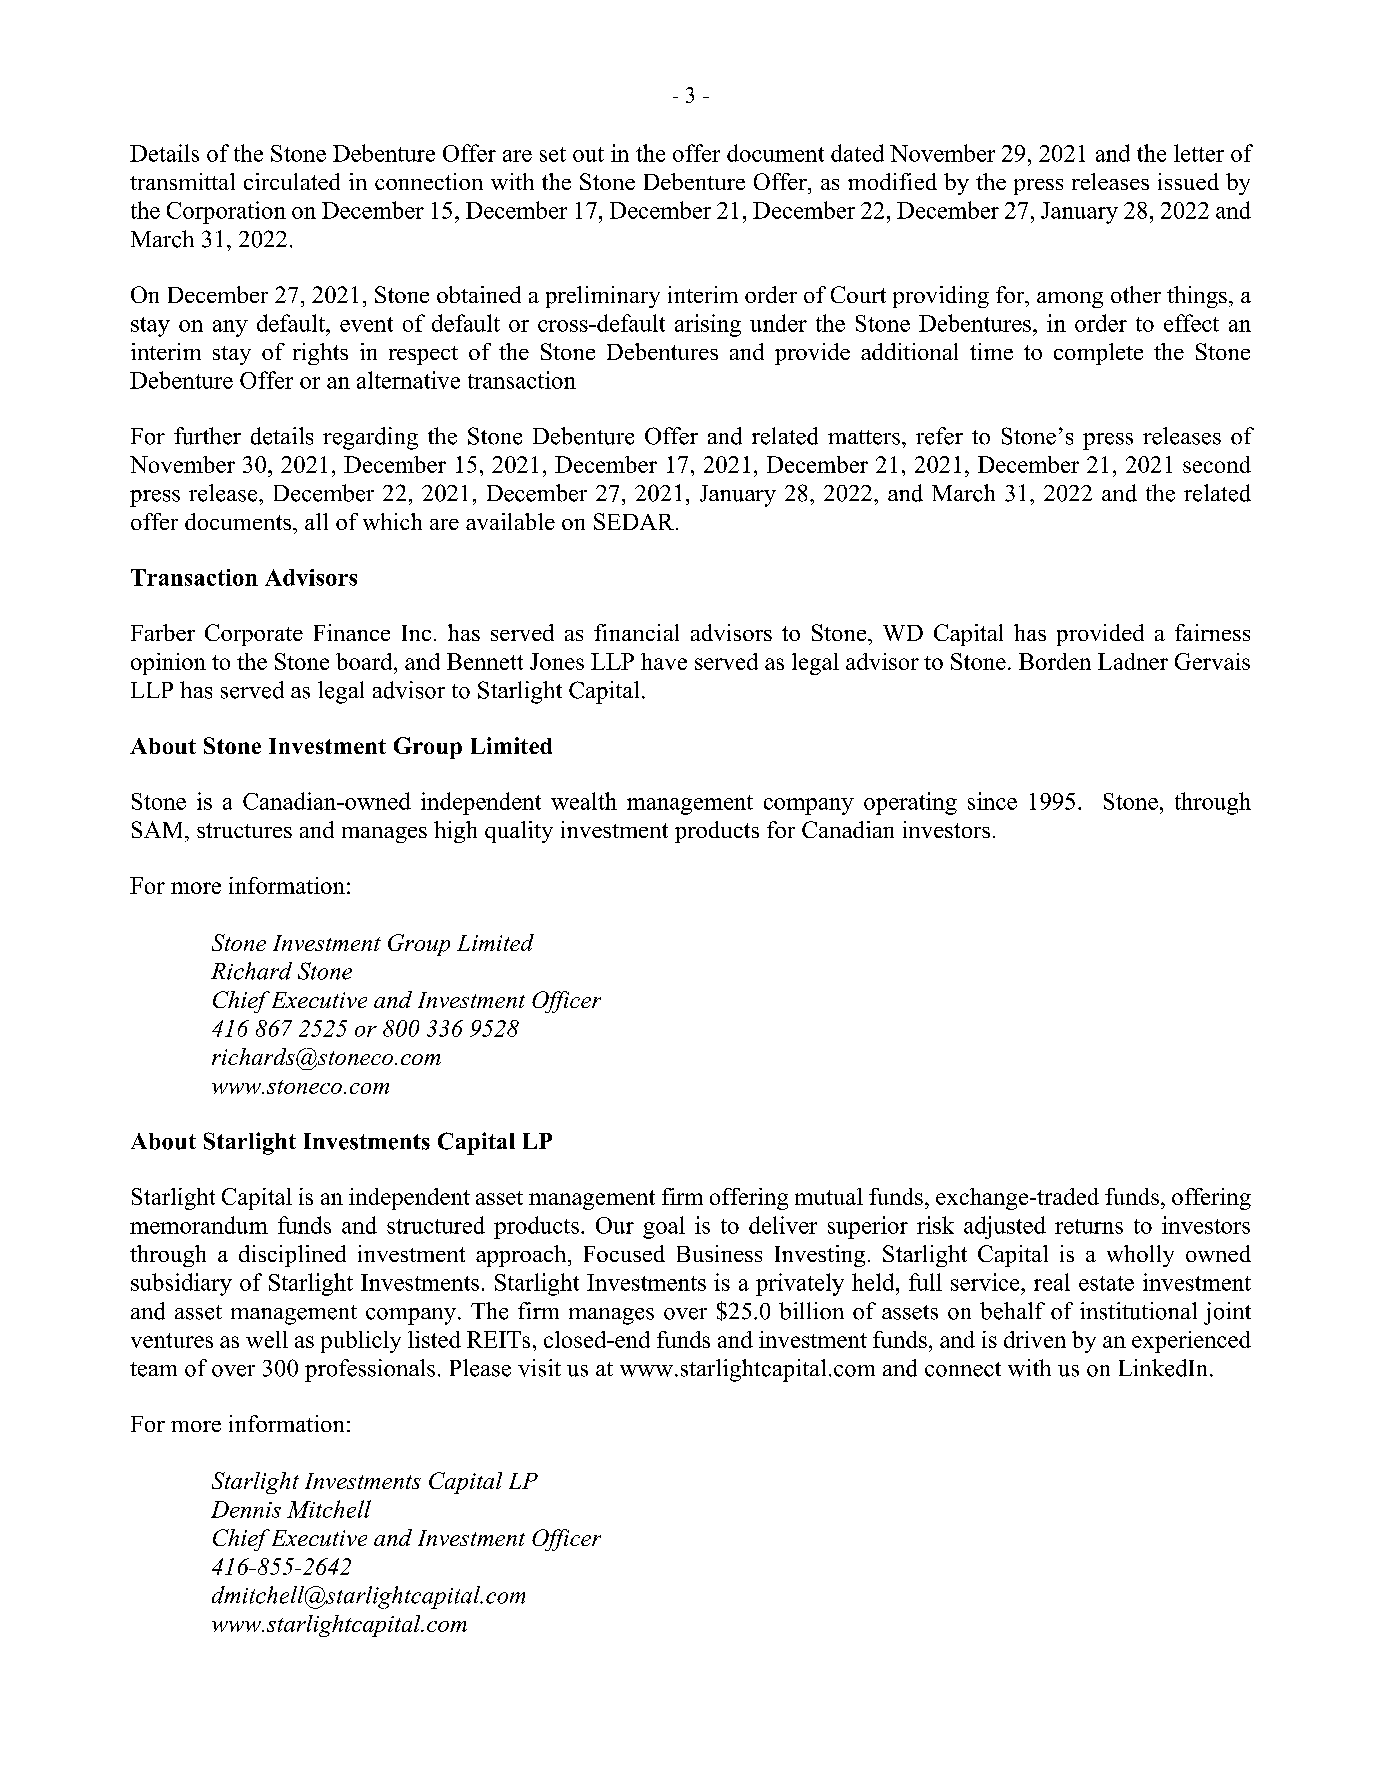 The height and width of the screenshot is (1788, 1381). I want to click on dated, so click(857, 153).
